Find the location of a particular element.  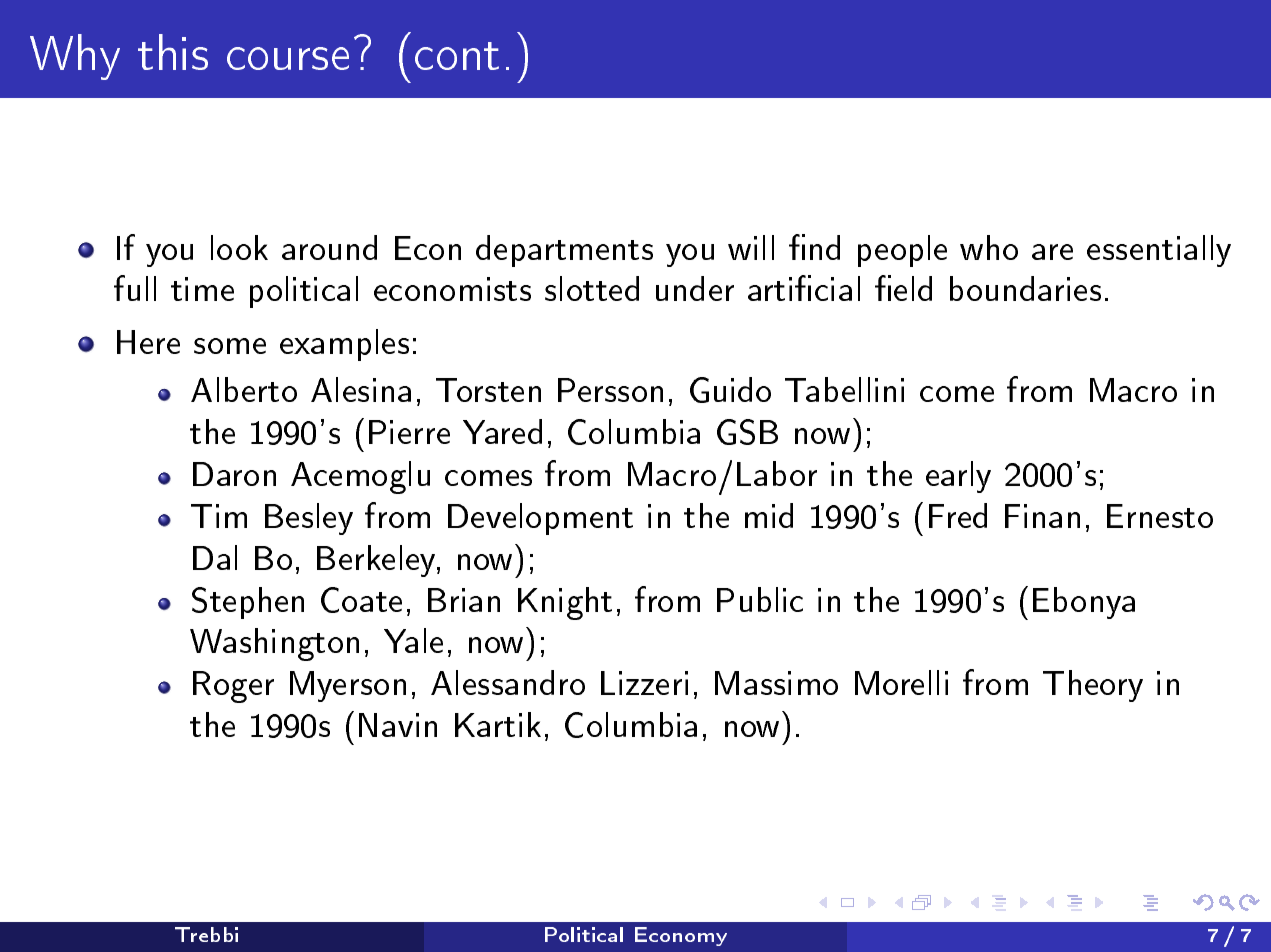

time is located at coordinates (202, 289).
